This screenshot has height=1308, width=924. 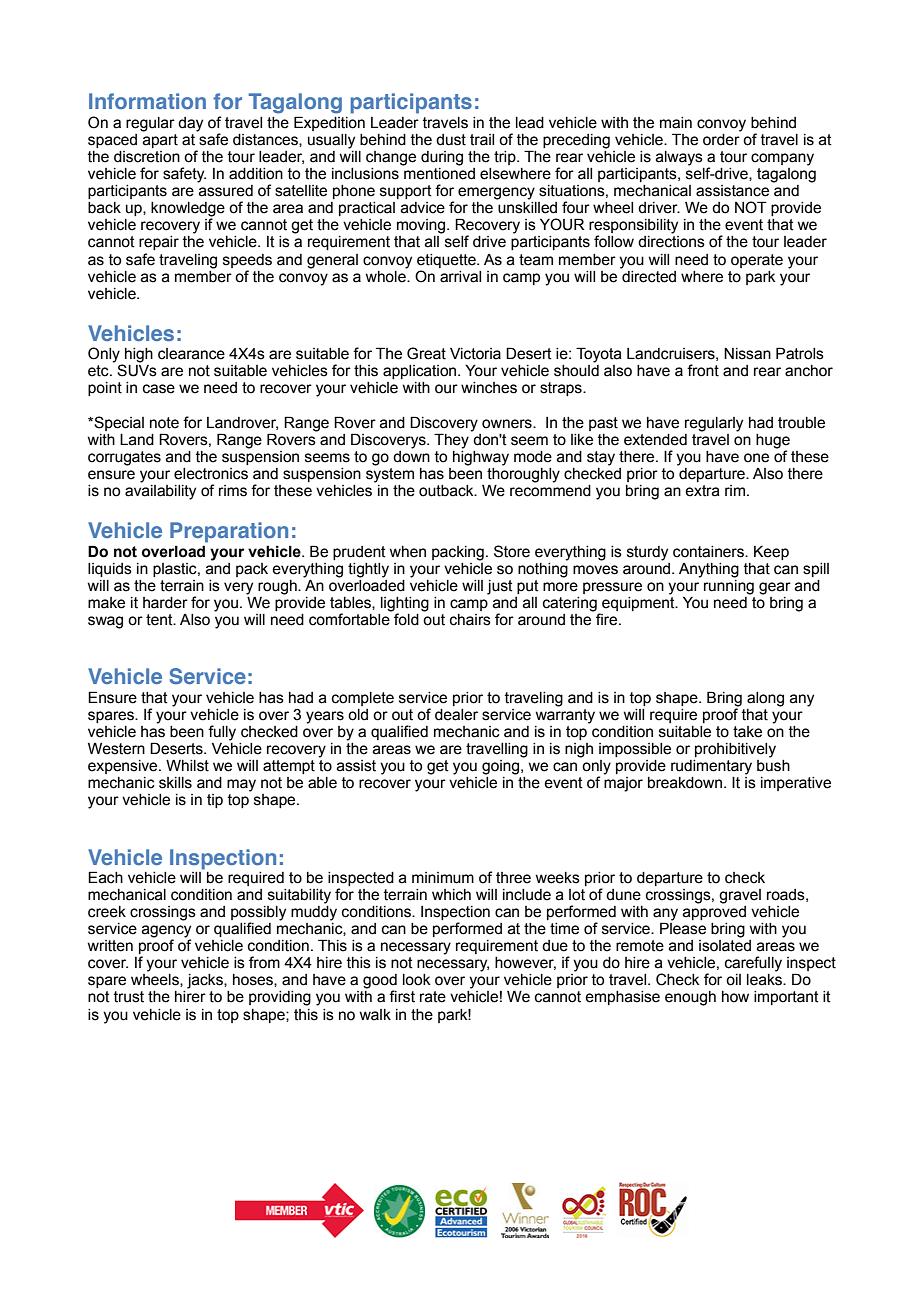 What do you see at coordinates (451, 140) in the screenshot?
I see `dust` at bounding box center [451, 140].
